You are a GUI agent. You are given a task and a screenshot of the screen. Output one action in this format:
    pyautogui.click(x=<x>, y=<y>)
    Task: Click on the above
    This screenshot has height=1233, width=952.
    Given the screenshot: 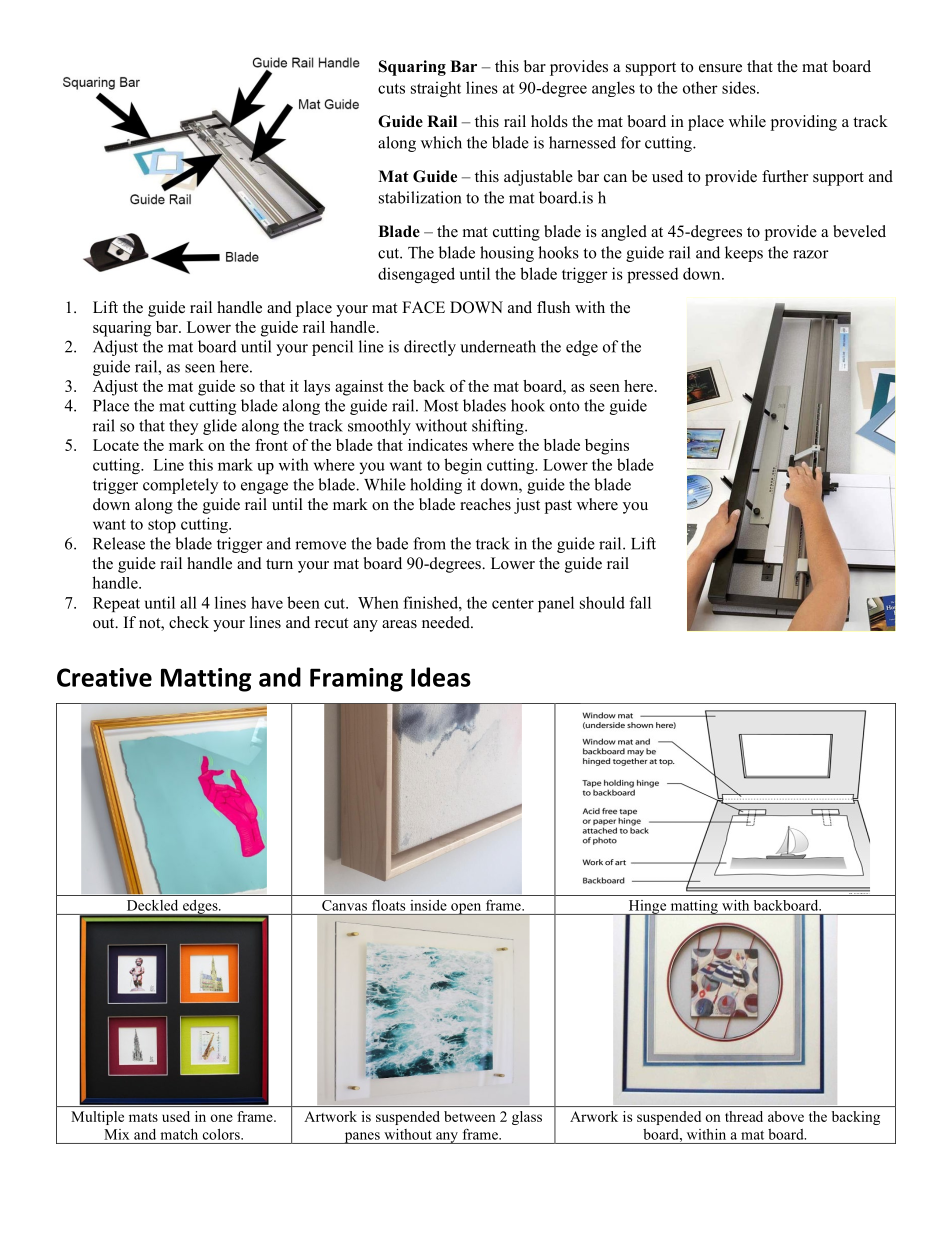 What is the action you would take?
    pyautogui.click(x=786, y=1116)
